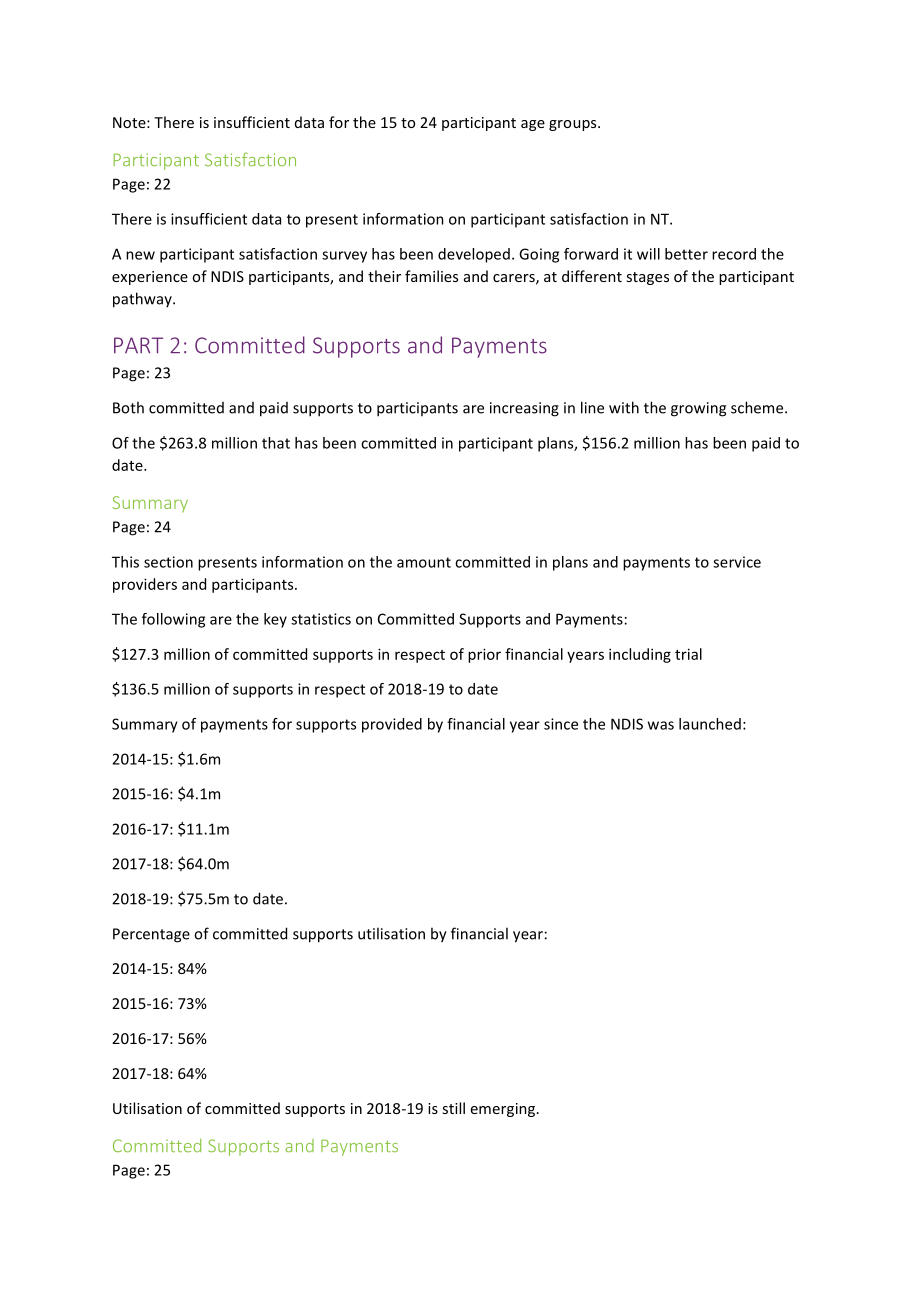 This document has width=924, height=1308. What do you see at coordinates (168, 562) in the document?
I see `section` at bounding box center [168, 562].
